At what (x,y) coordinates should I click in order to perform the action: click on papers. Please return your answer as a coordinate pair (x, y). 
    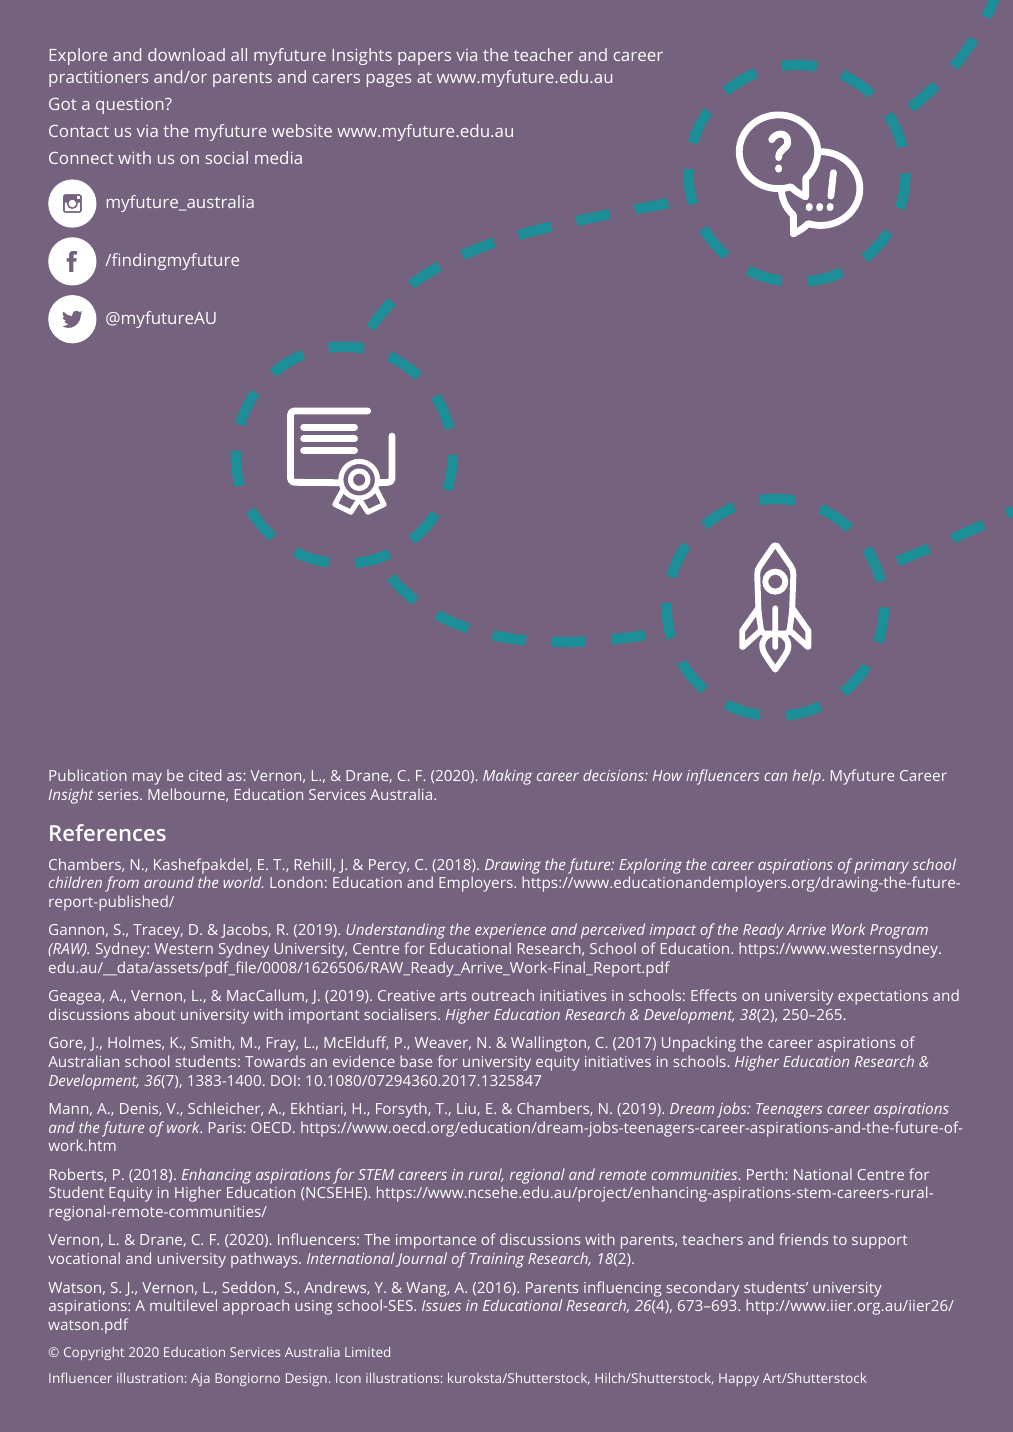
    Looking at the image, I should click on (424, 58).
